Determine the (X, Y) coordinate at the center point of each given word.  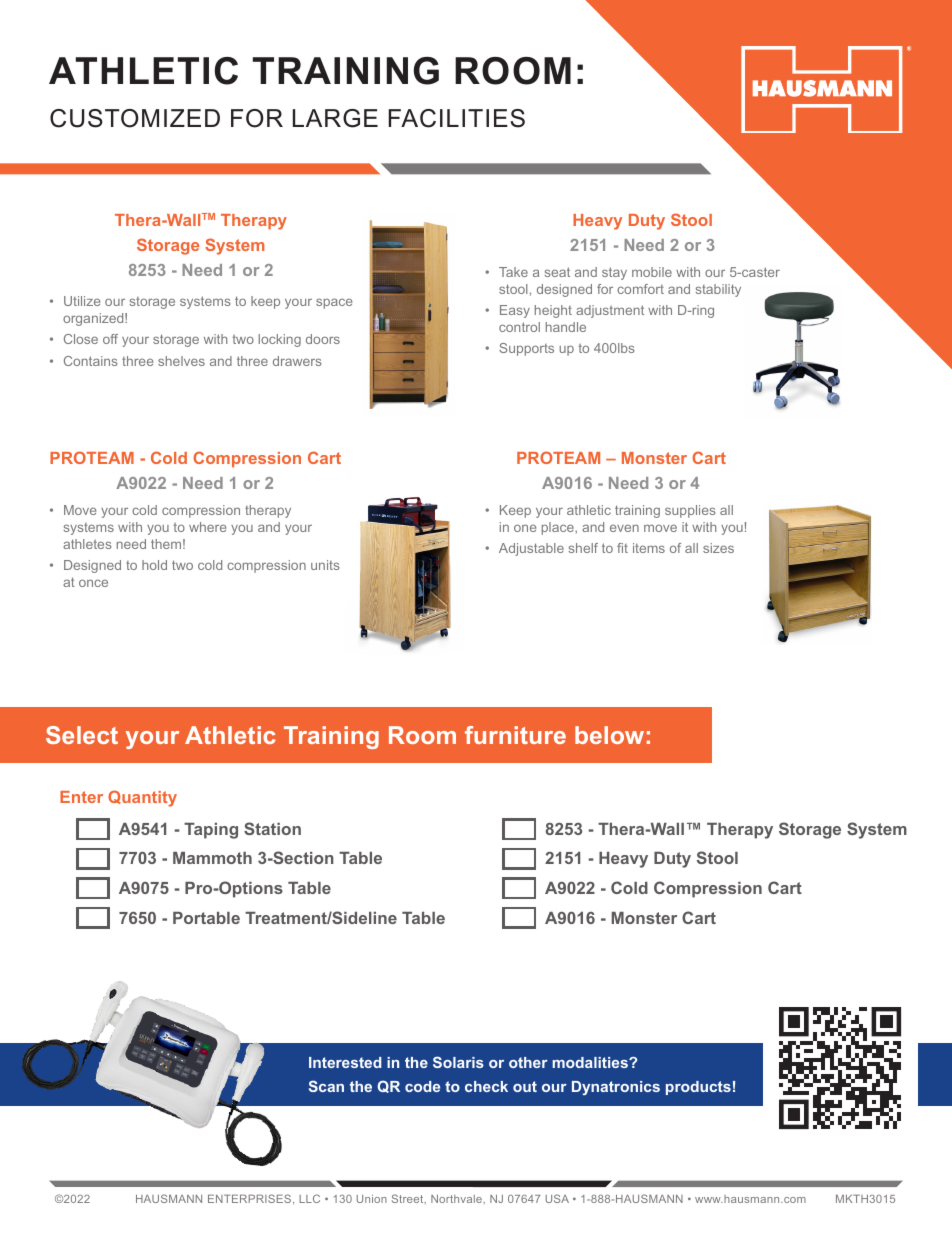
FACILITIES (456, 118)
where (207, 527)
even (624, 528)
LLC (309, 1198)
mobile (652, 272)
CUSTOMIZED (135, 118)
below (609, 735)
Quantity (142, 798)
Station (272, 828)
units (325, 565)
